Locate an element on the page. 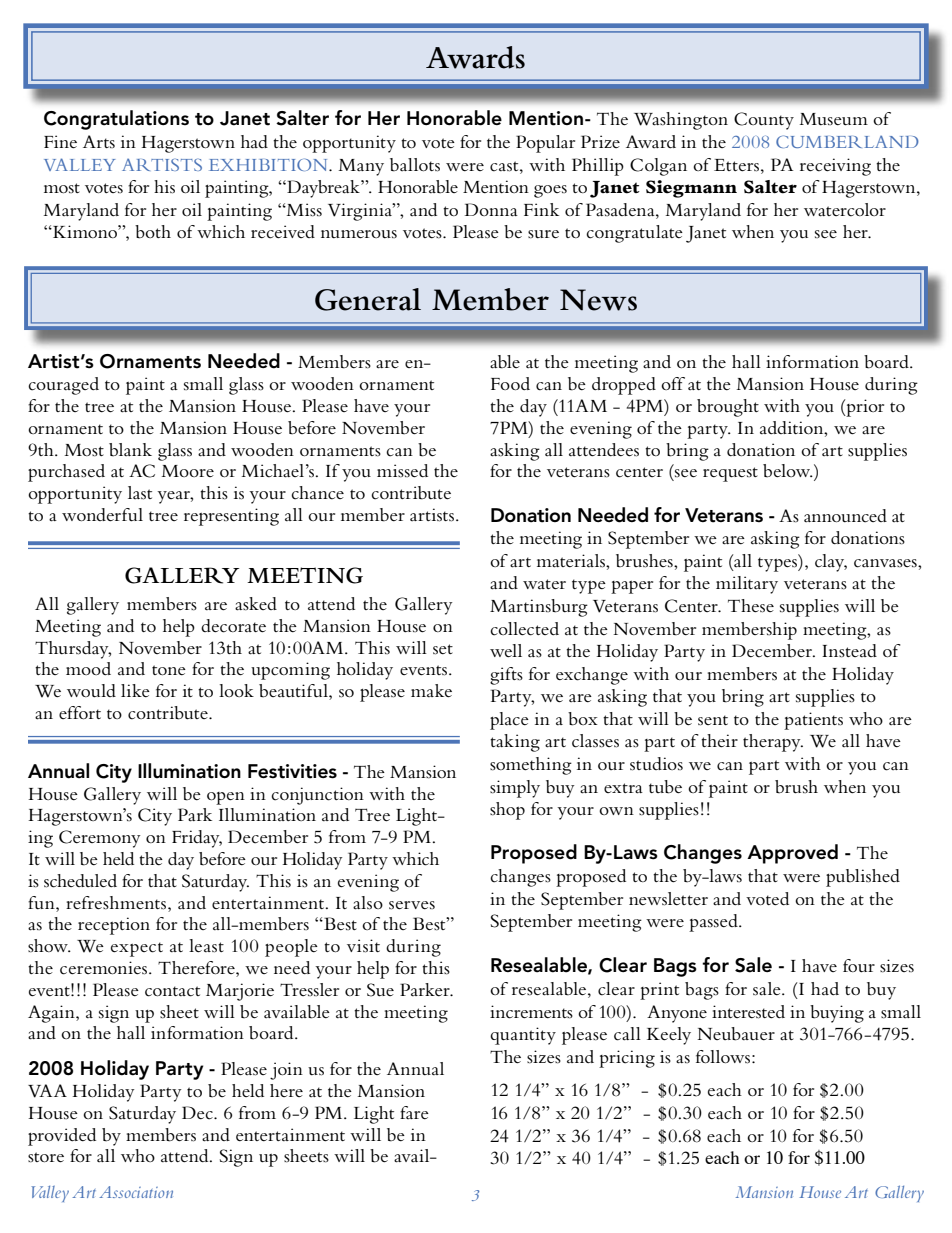 The image size is (952, 1233). tone is located at coordinates (169, 670).
